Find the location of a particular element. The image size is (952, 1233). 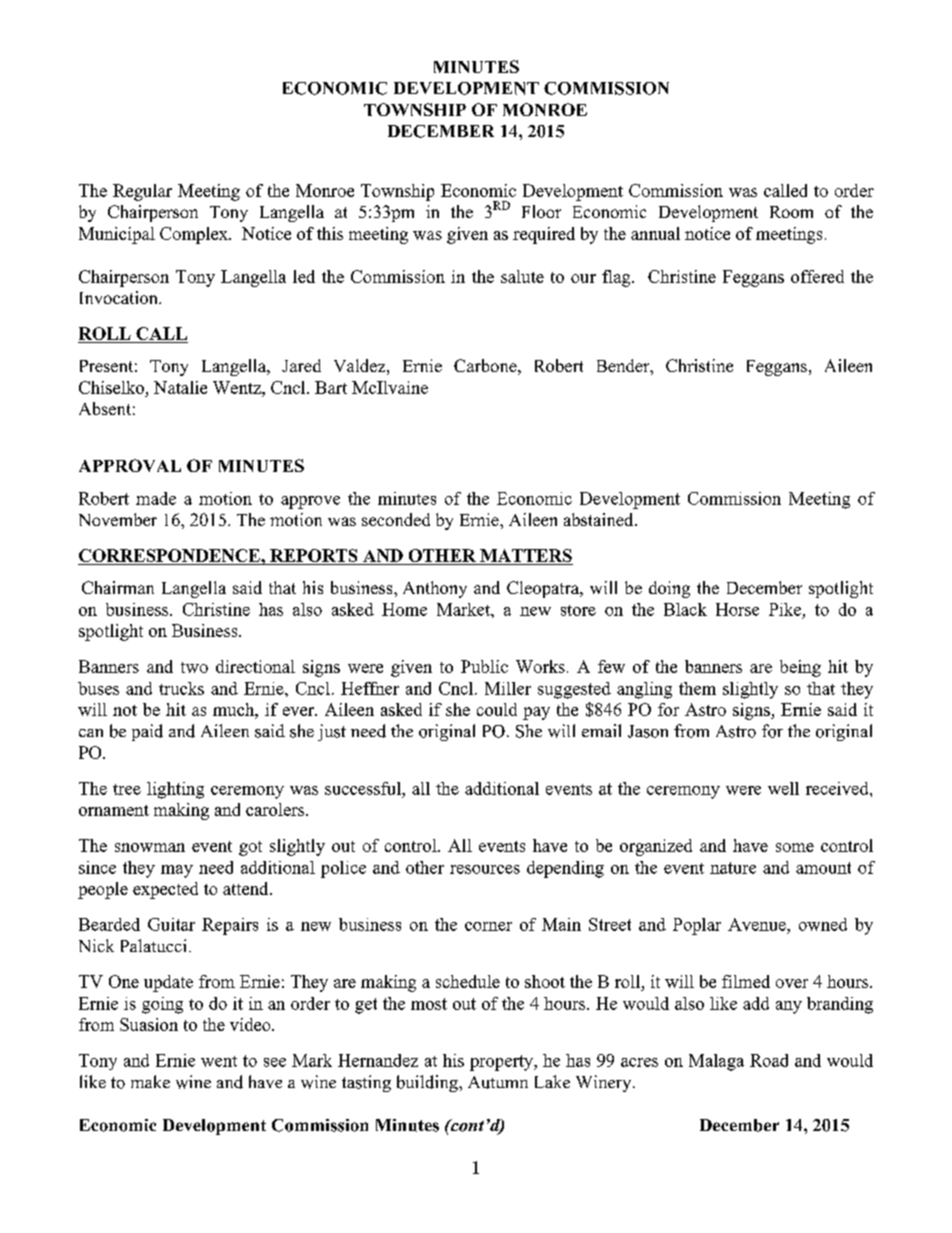

Natalie is located at coordinates (180, 387).
